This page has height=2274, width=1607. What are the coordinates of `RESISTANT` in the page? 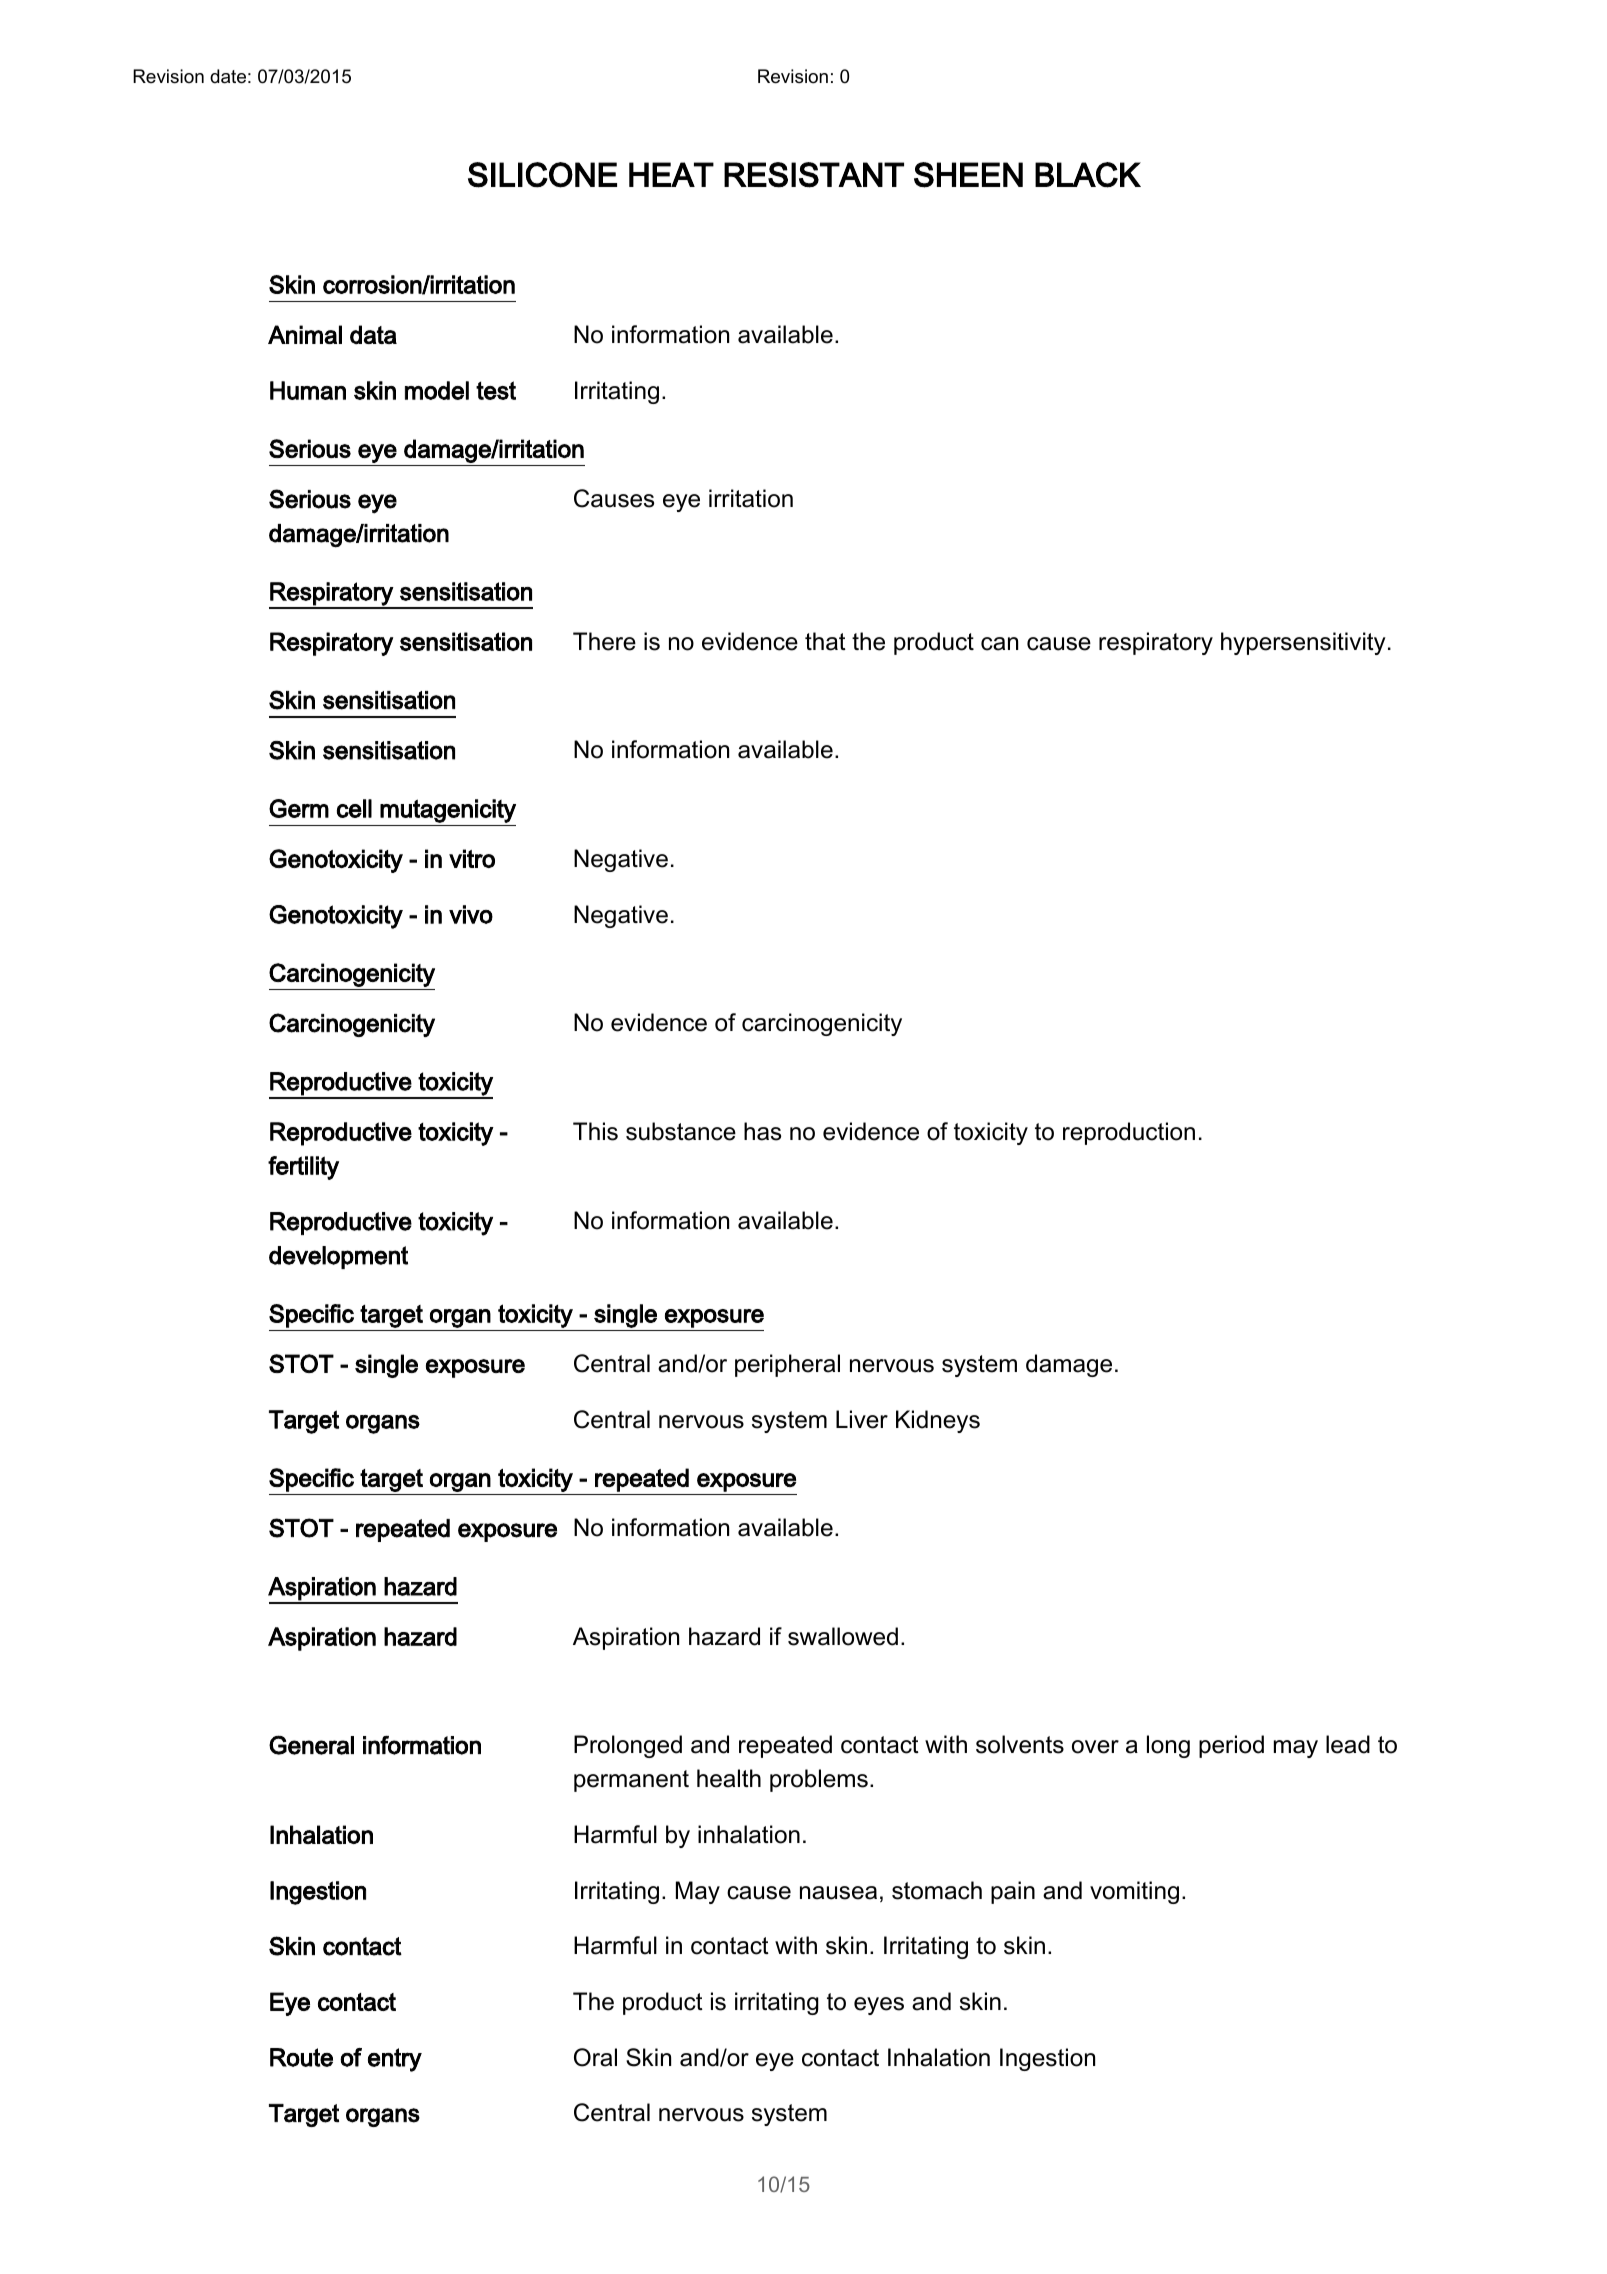 It's located at (814, 175).
